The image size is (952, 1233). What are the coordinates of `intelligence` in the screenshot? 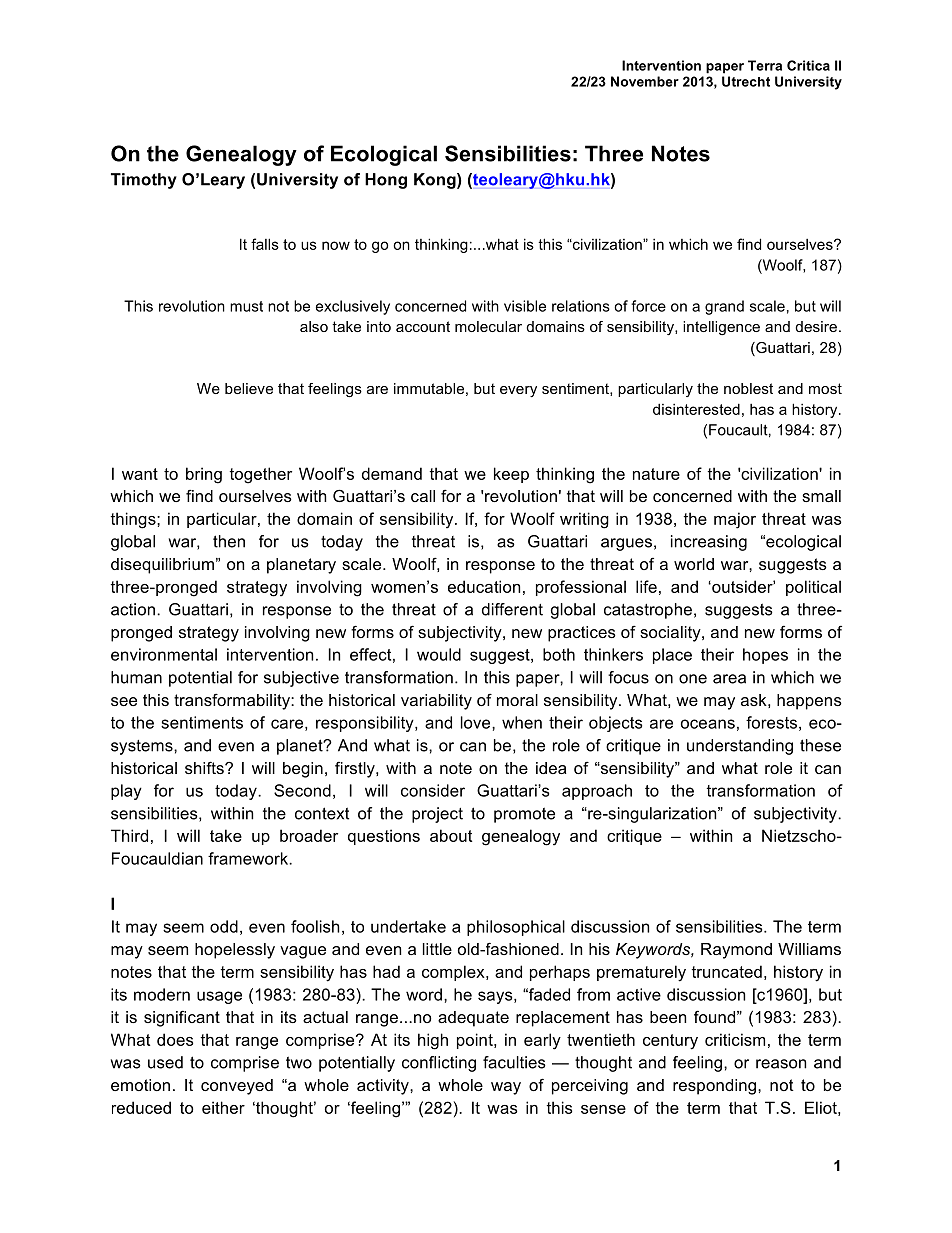 It's located at (721, 328).
